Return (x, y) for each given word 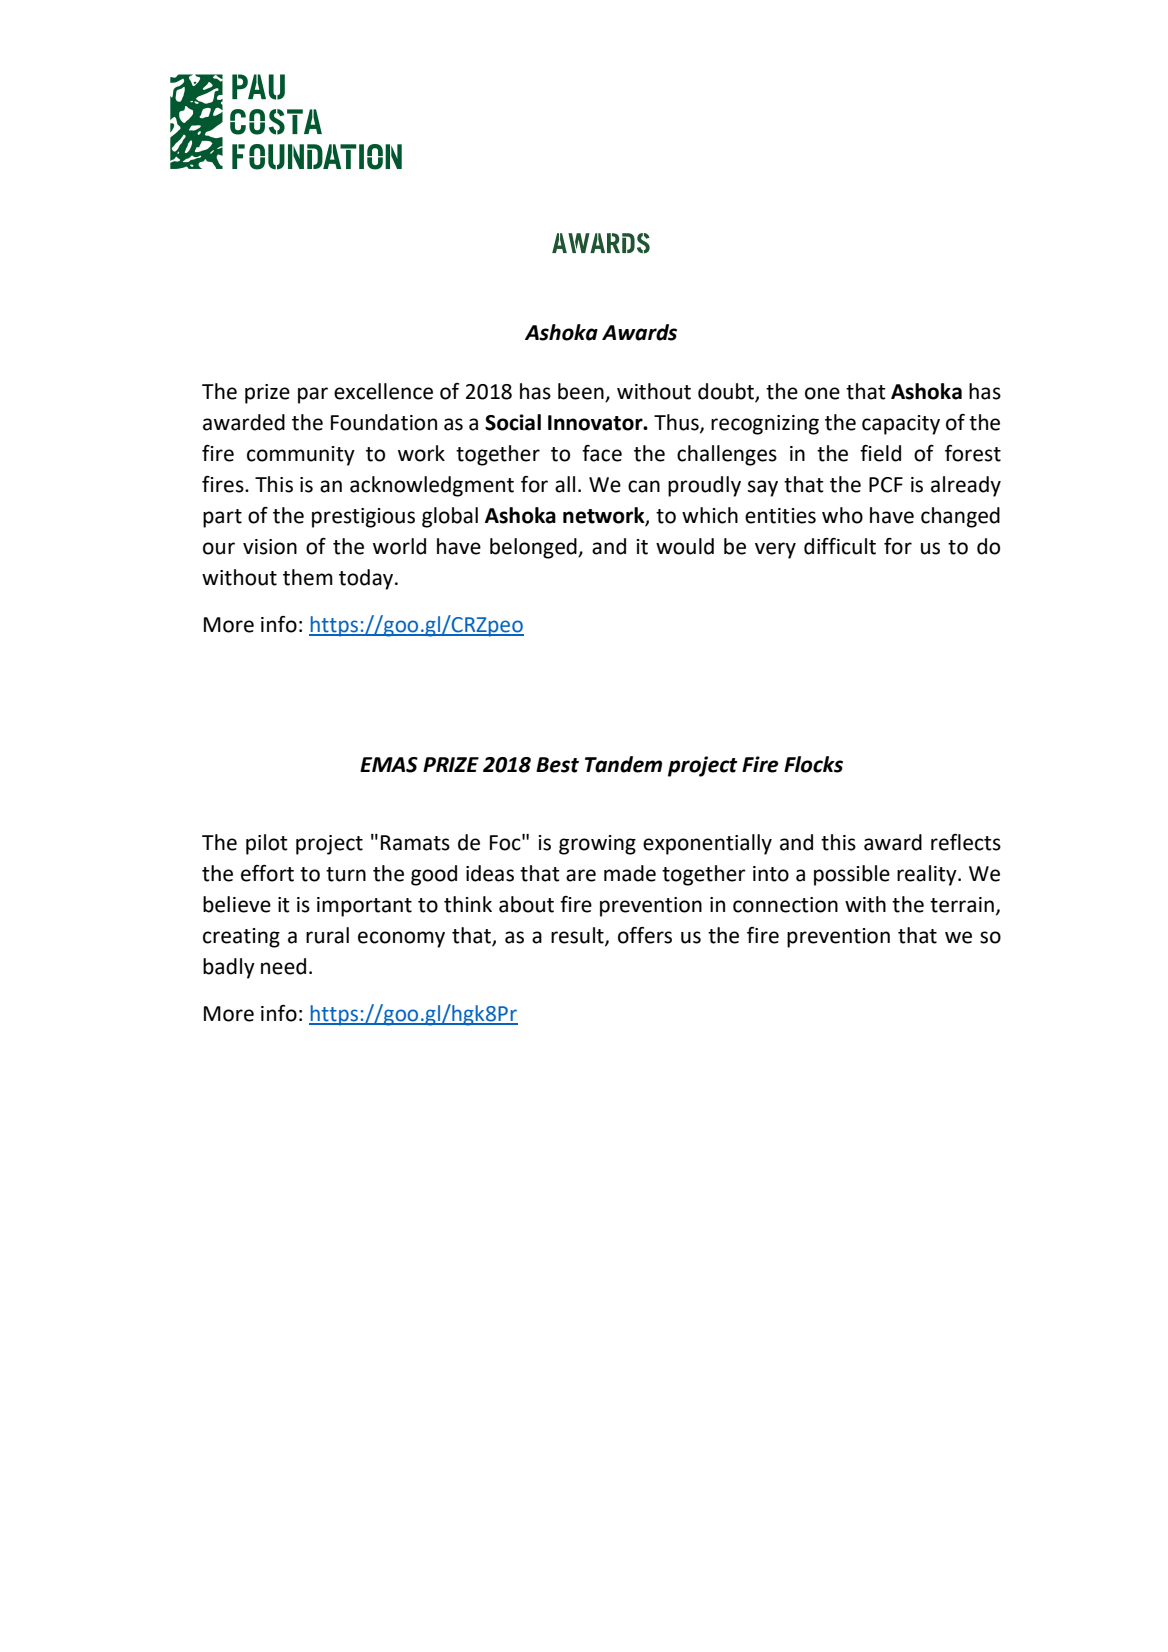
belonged (534, 548)
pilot (267, 844)
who (842, 515)
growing (597, 845)
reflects (966, 842)
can (644, 486)
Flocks (813, 764)
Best (557, 765)
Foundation (384, 422)
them (308, 577)
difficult (840, 546)
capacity (901, 425)
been (582, 392)
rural (327, 935)
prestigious (363, 518)
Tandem (623, 764)
